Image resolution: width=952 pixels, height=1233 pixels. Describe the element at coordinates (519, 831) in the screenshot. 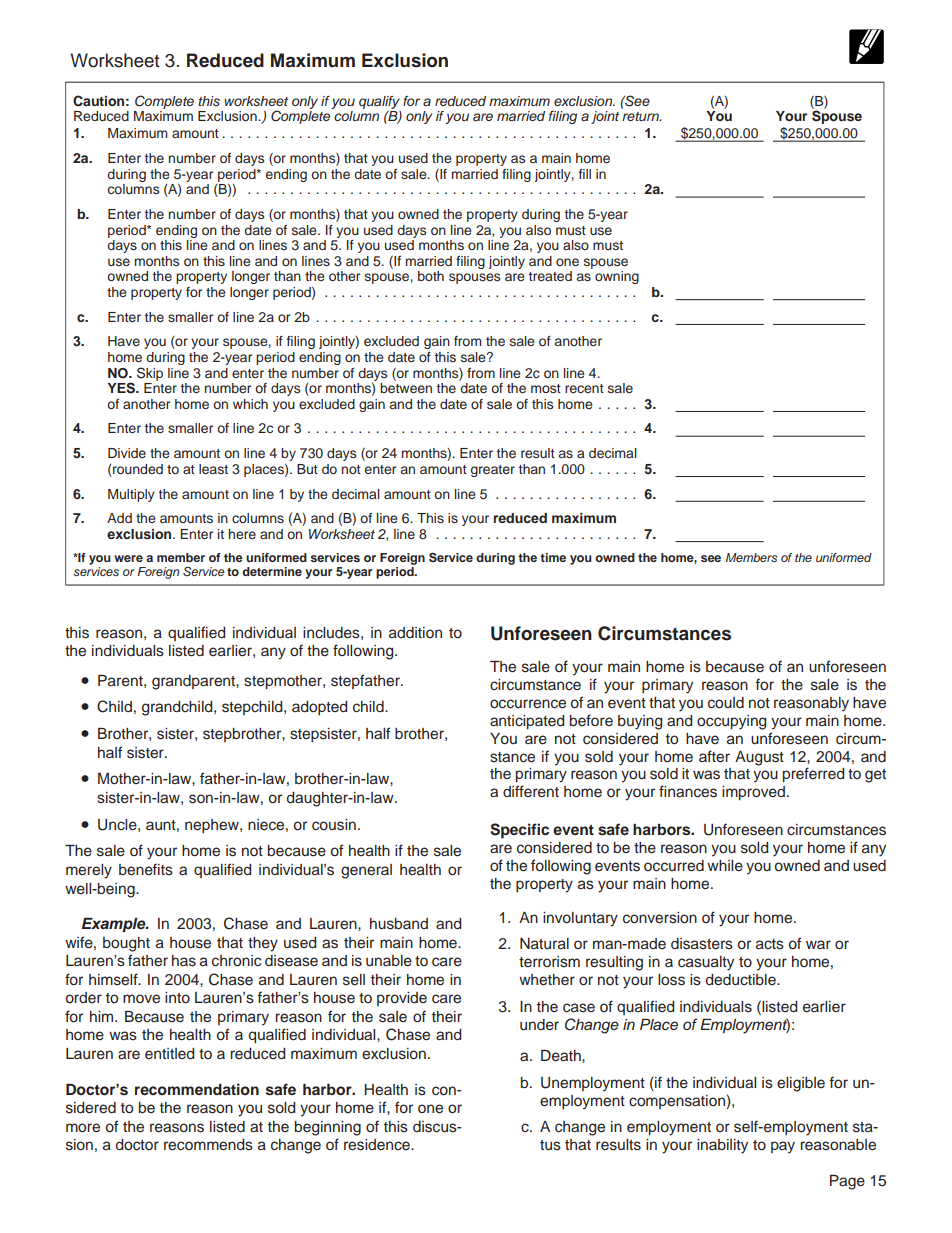

I see `Specific` at that location.
